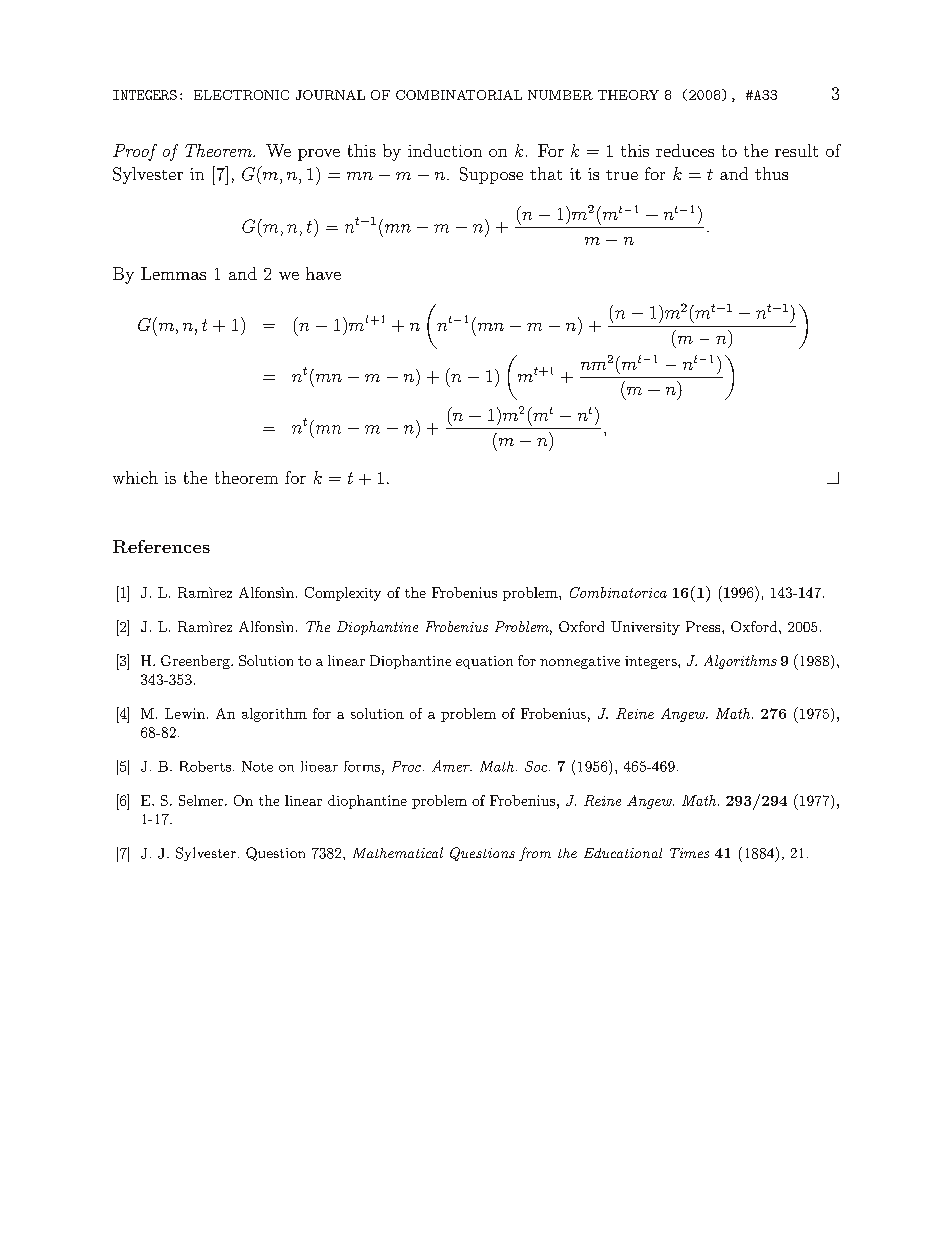  Describe the element at coordinates (685, 150) in the screenshot. I see `reduces` at that location.
